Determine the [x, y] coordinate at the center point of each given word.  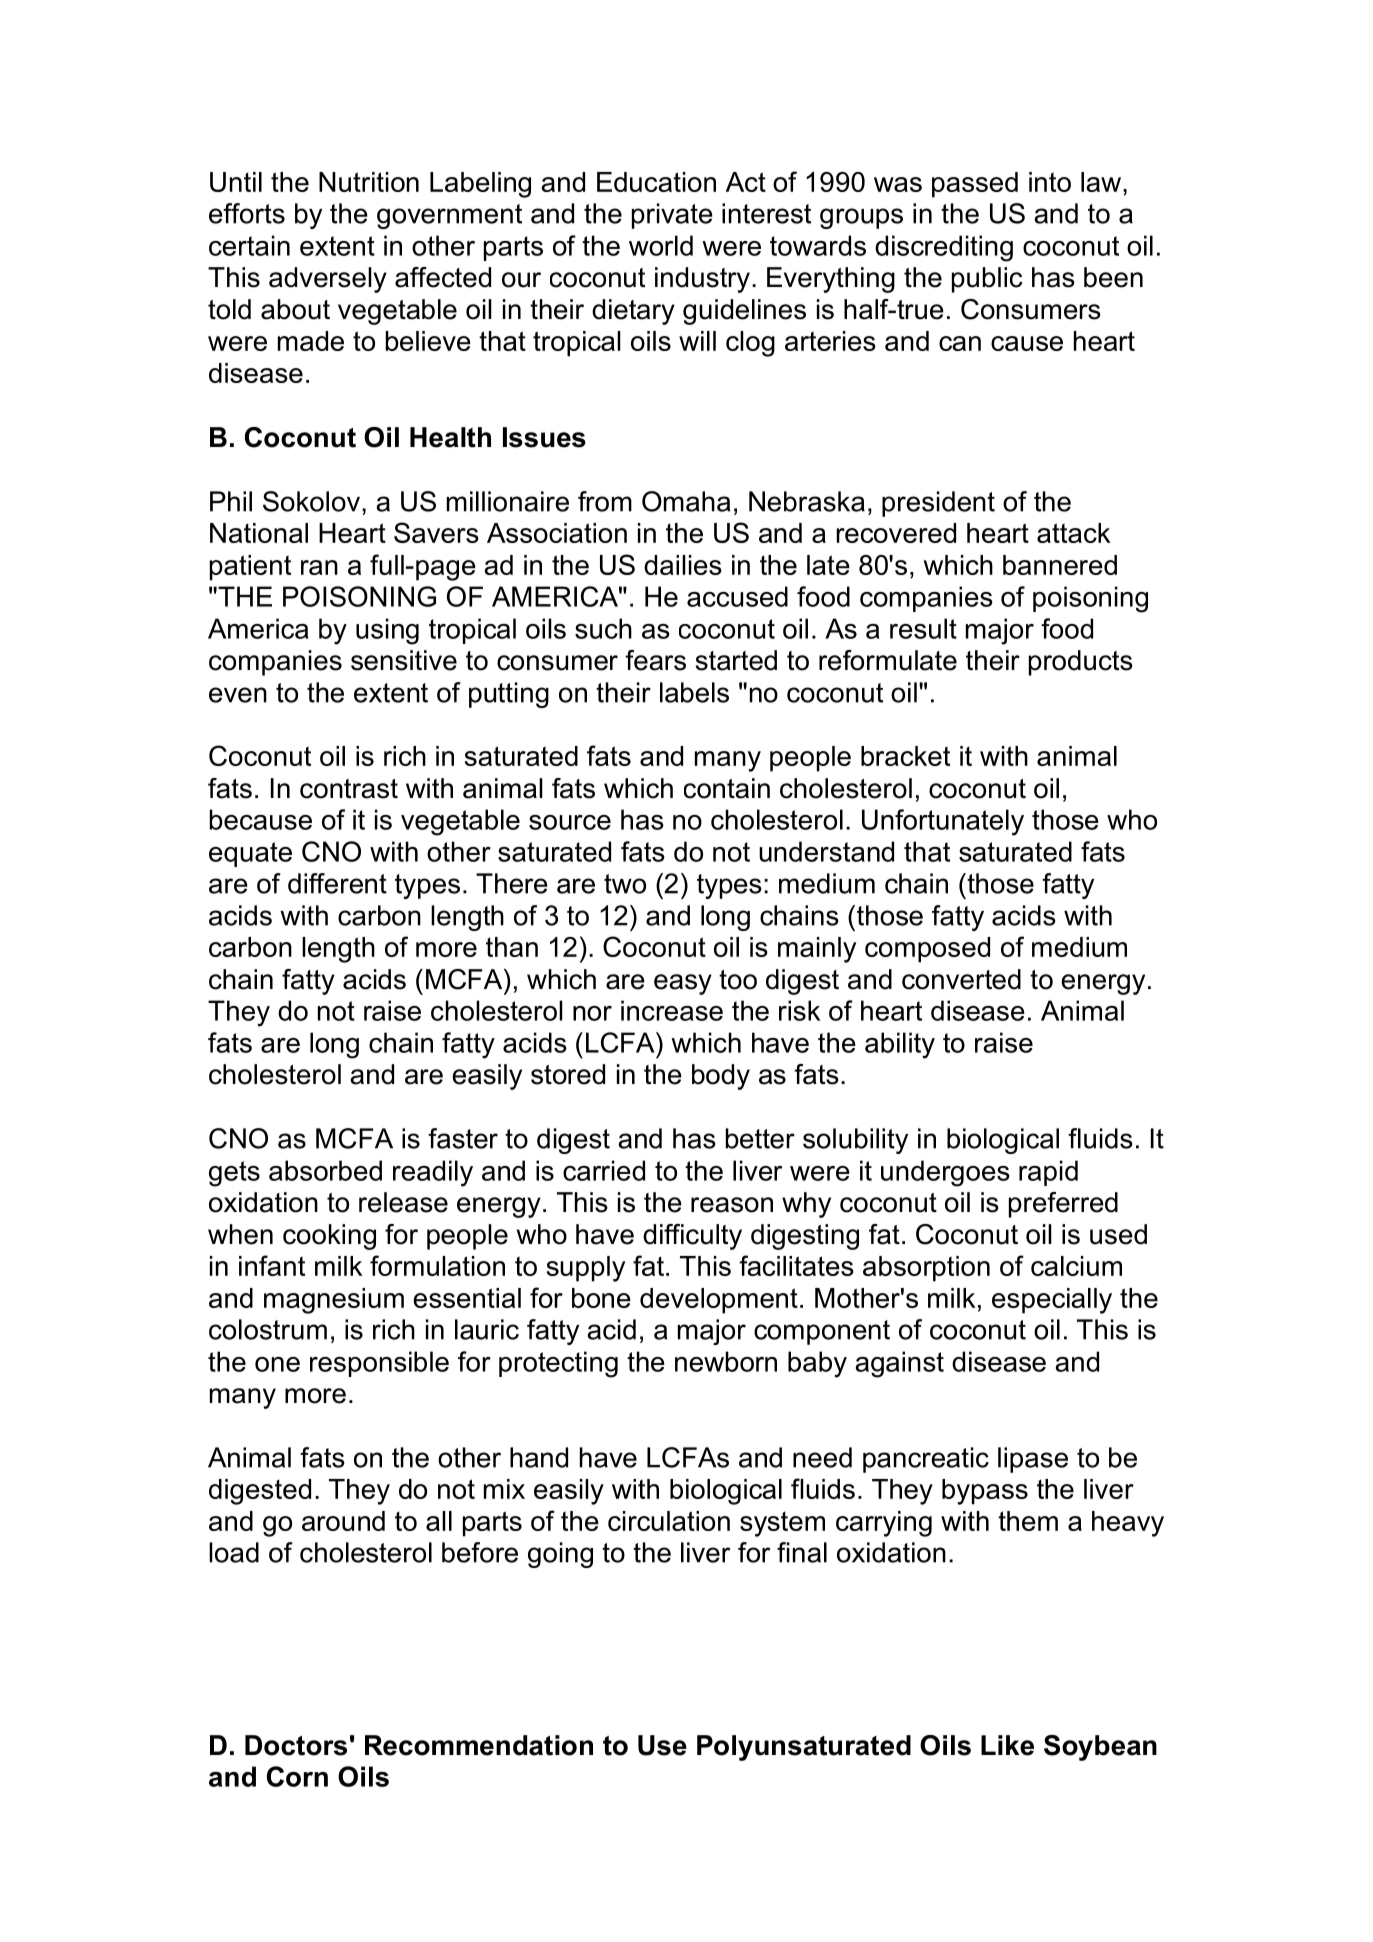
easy [683, 984]
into [1050, 182]
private [672, 216]
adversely [328, 280]
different [337, 883]
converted [961, 979]
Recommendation [479, 1745]
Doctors [296, 1745]
